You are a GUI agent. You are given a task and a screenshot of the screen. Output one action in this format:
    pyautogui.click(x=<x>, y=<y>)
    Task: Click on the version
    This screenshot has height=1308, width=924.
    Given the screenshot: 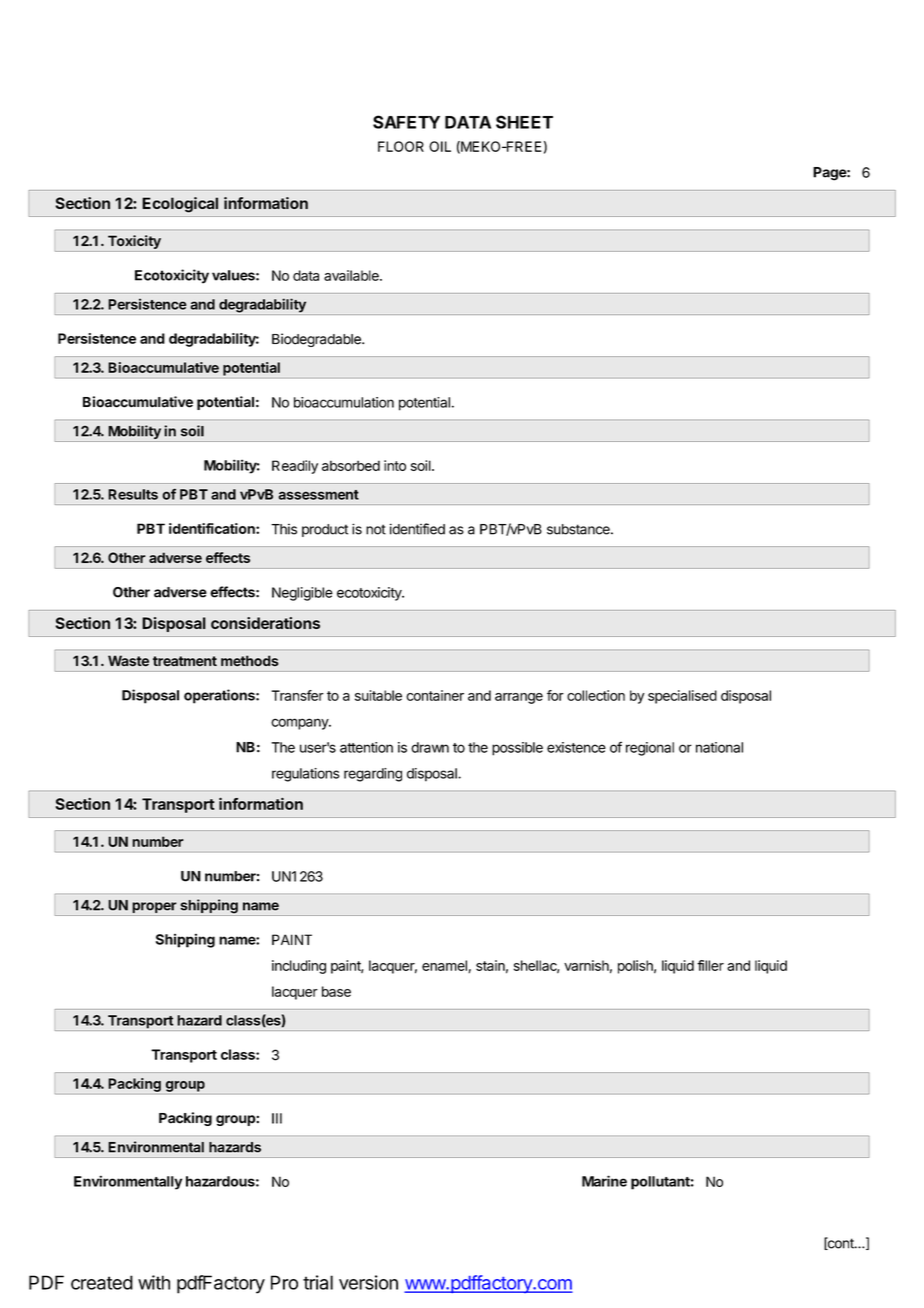 What is the action you would take?
    pyautogui.click(x=368, y=1282)
